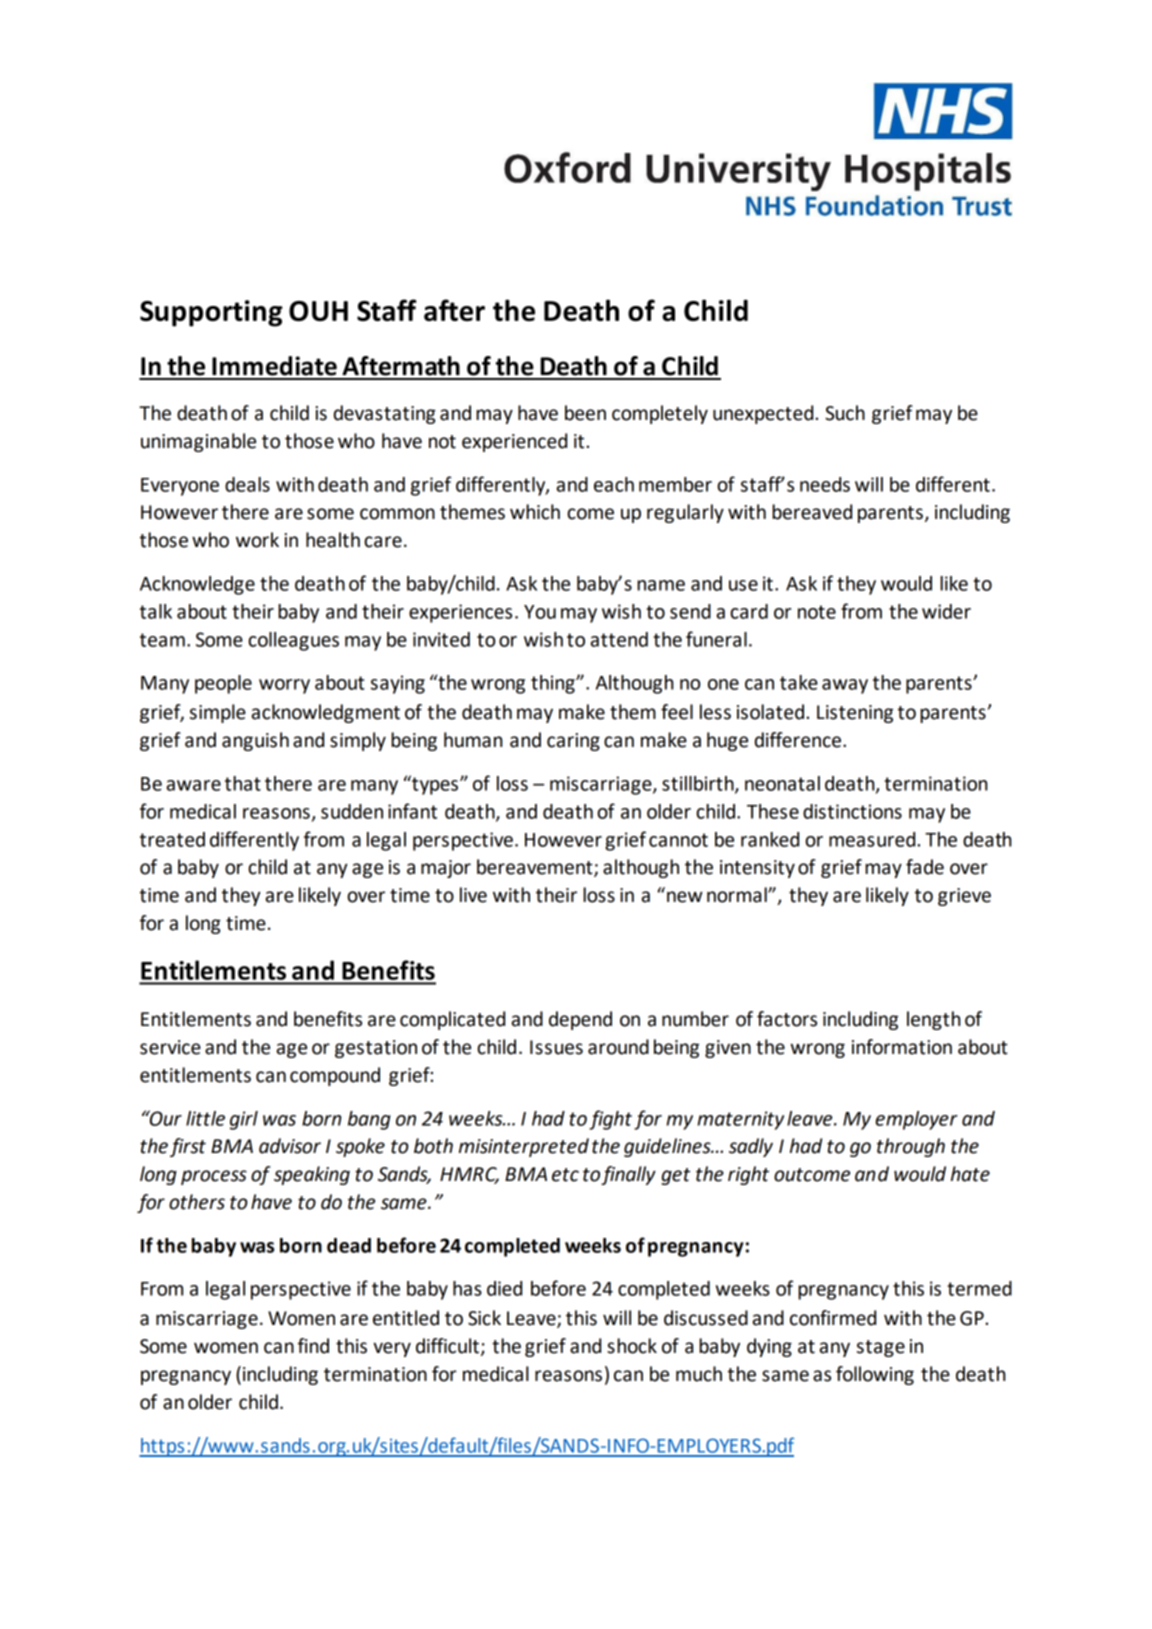 This screenshot has width=1152, height=1629. Describe the element at coordinates (313, 1346) in the screenshot. I see `find` at that location.
